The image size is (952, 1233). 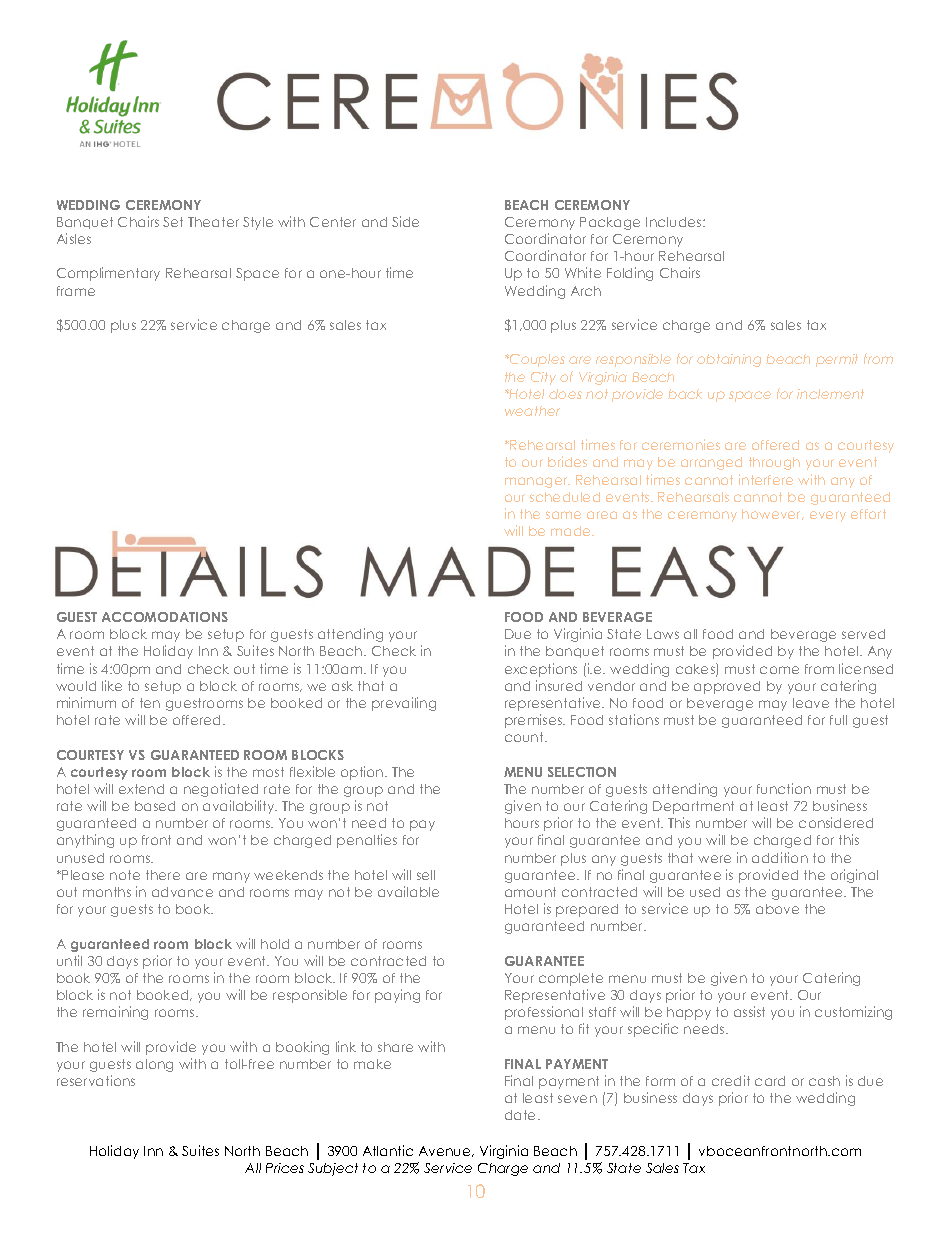 I want to click on reservations, so click(x=96, y=1080).
